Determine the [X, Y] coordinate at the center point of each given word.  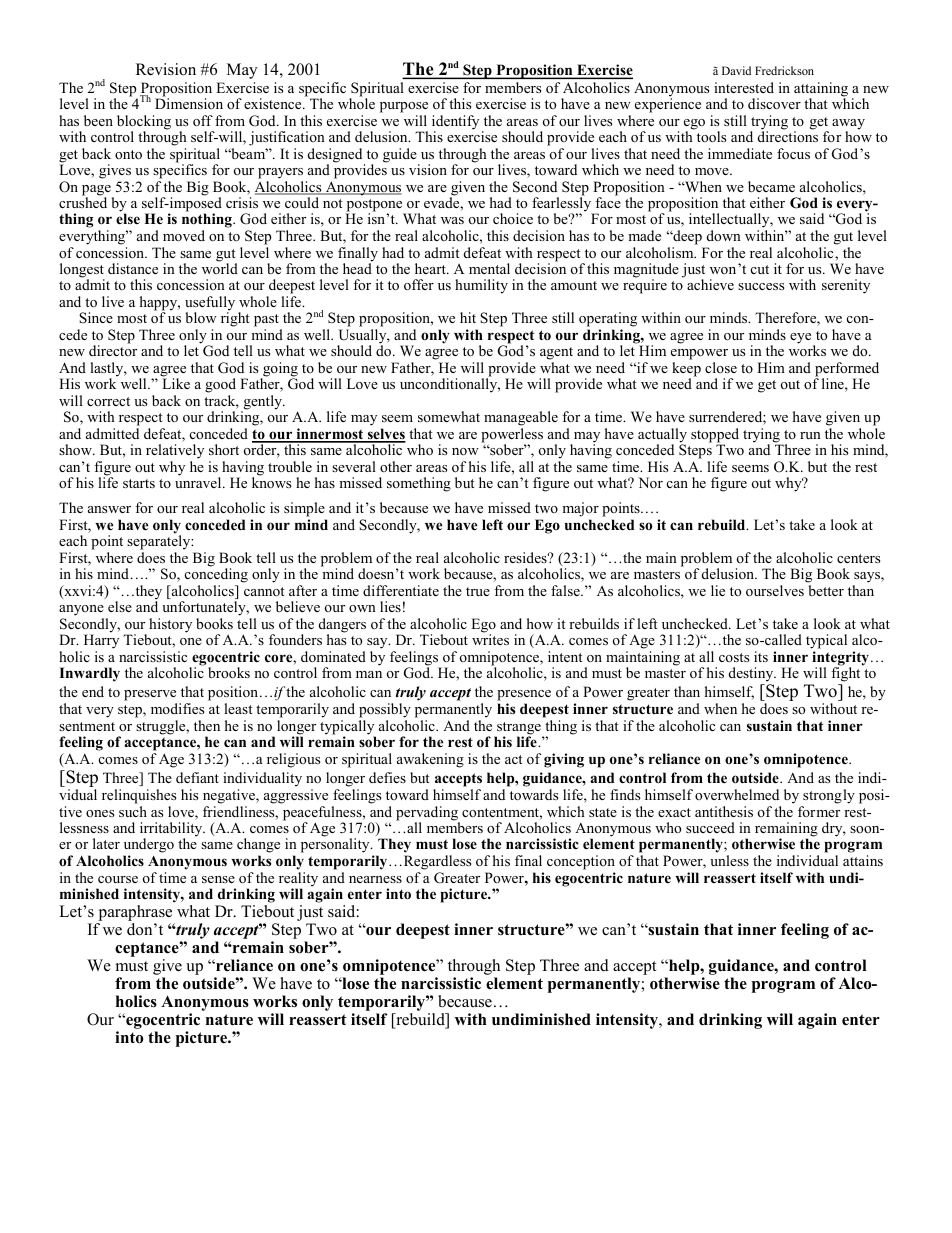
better [826, 590]
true [478, 591]
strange [519, 729]
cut [760, 269]
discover [774, 103]
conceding [216, 574]
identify [455, 123]
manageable [521, 420]
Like [176, 383]
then [207, 725]
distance [133, 268]
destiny [752, 674]
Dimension [189, 102]
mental [489, 268]
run [810, 435]
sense [218, 879]
